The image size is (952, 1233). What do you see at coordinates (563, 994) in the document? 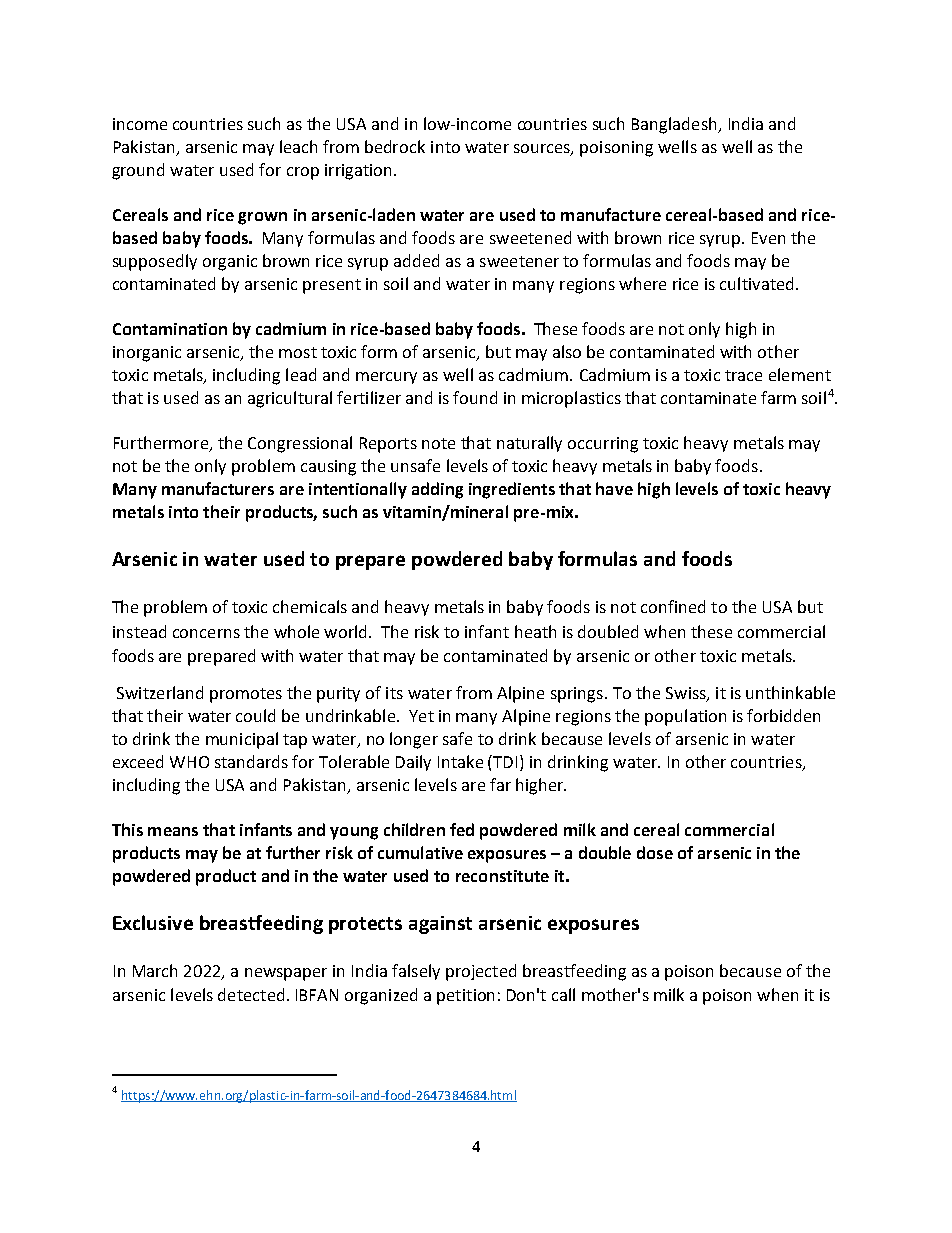
I see `call` at bounding box center [563, 994].
